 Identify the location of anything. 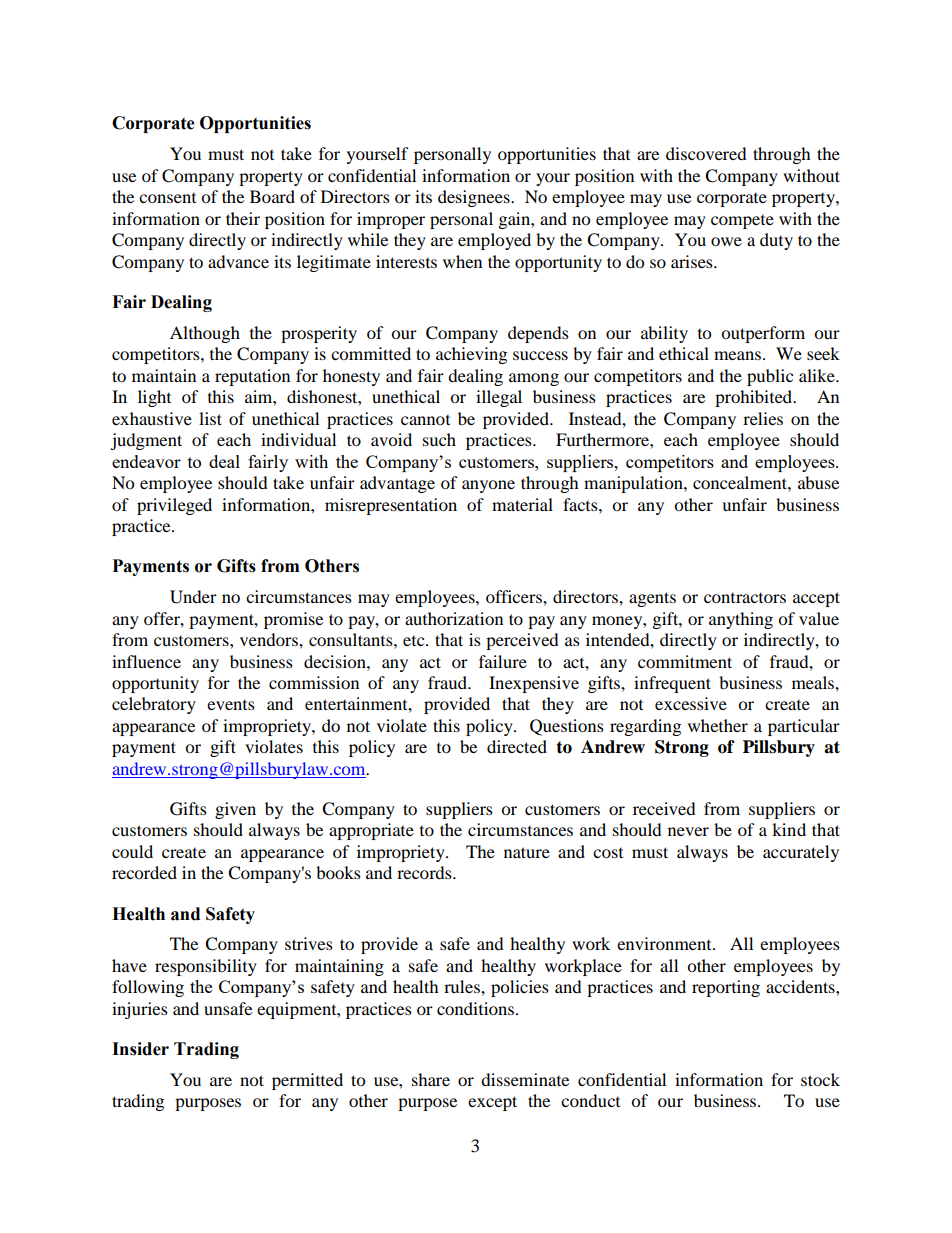
(741, 620).
